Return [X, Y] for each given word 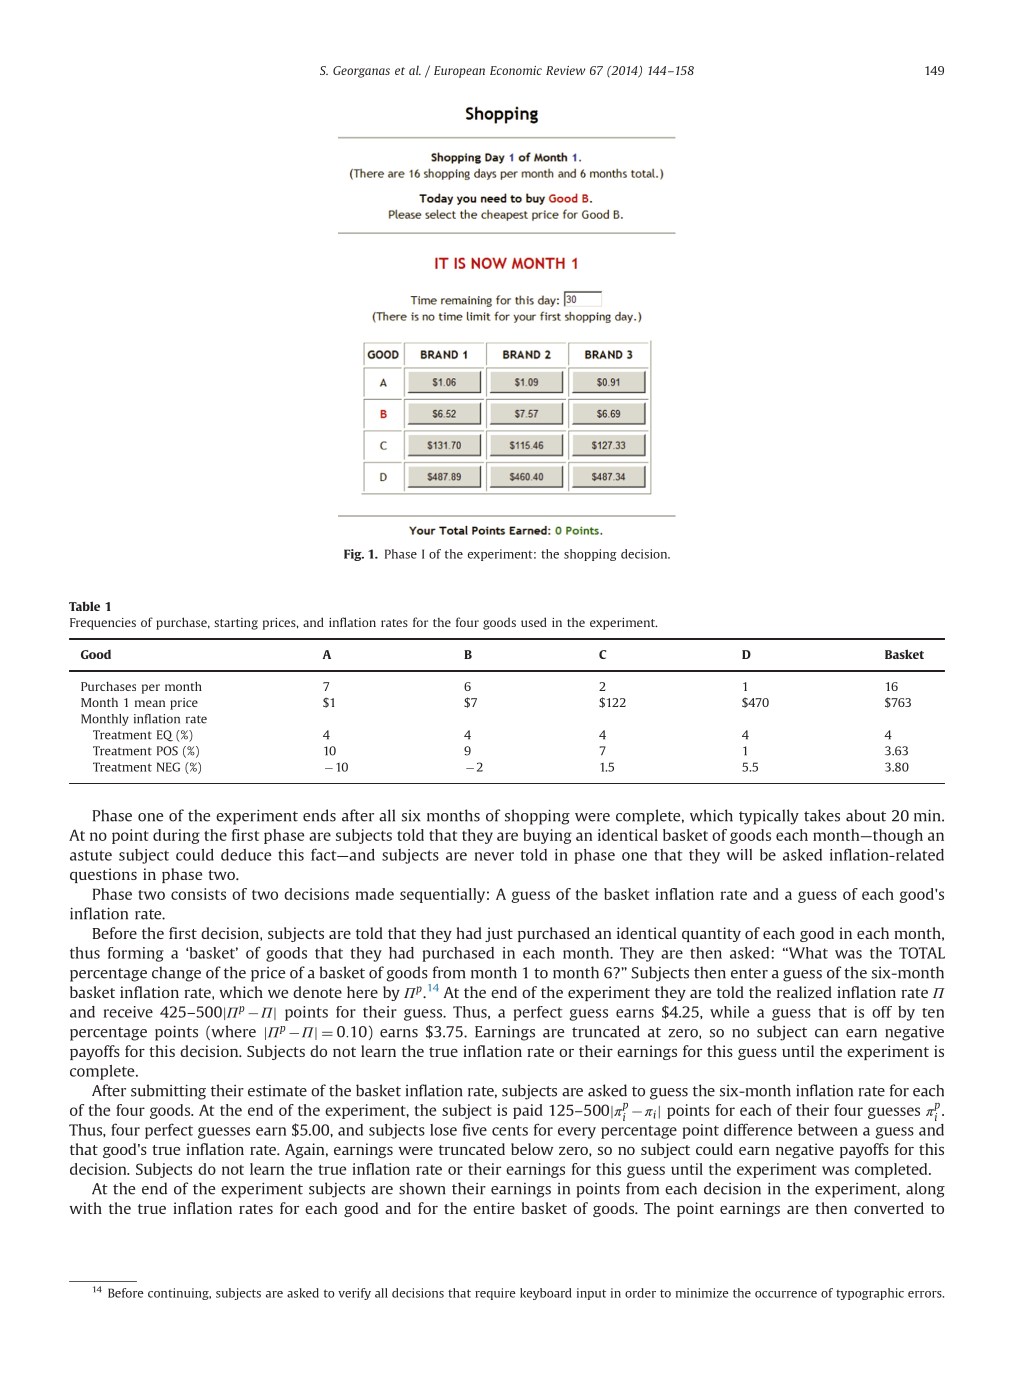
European [459, 72]
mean [150, 703]
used [534, 622]
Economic [516, 70]
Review [565, 70]
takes [822, 815]
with [86, 1208]
